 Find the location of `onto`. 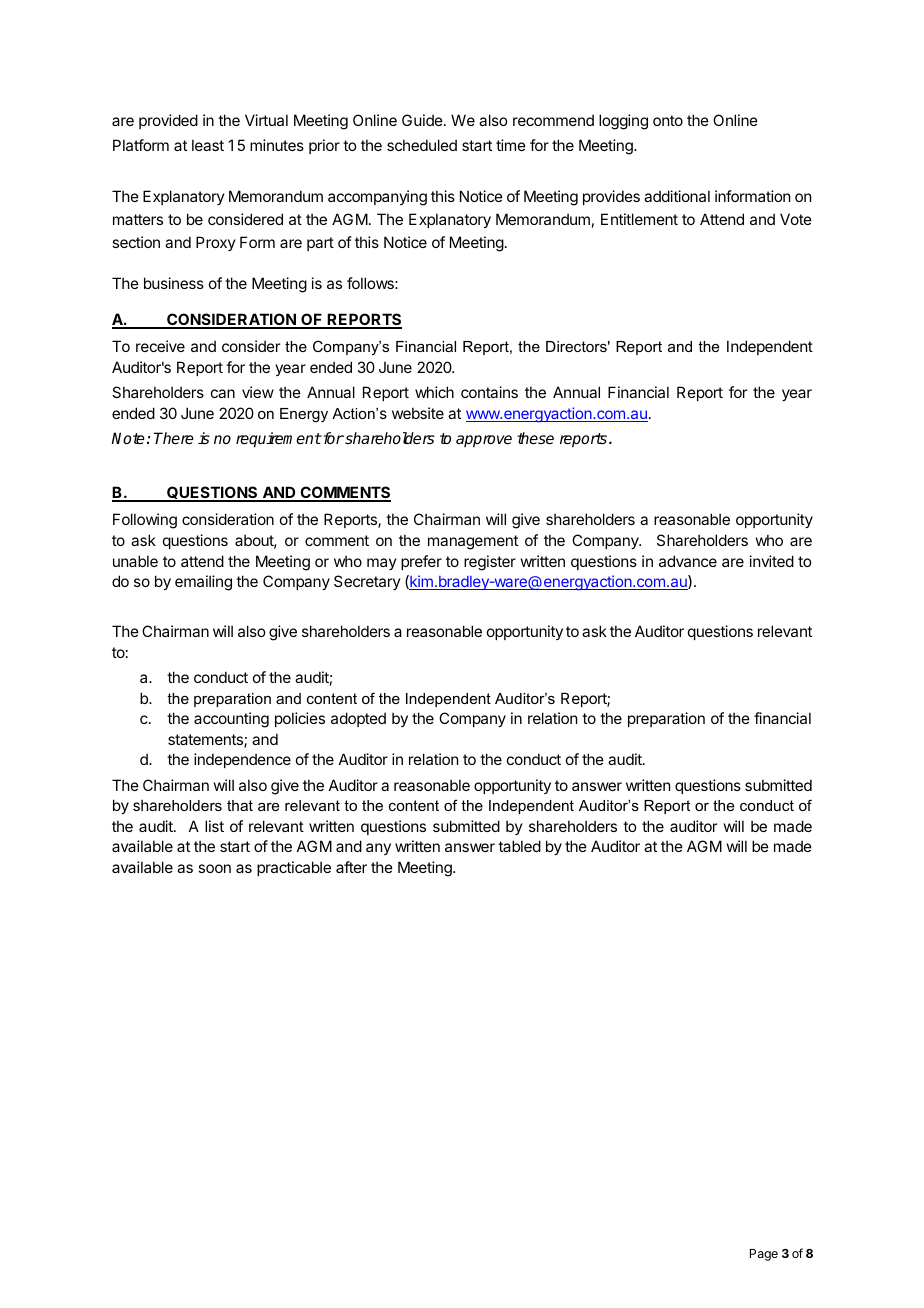

onto is located at coordinates (668, 120).
